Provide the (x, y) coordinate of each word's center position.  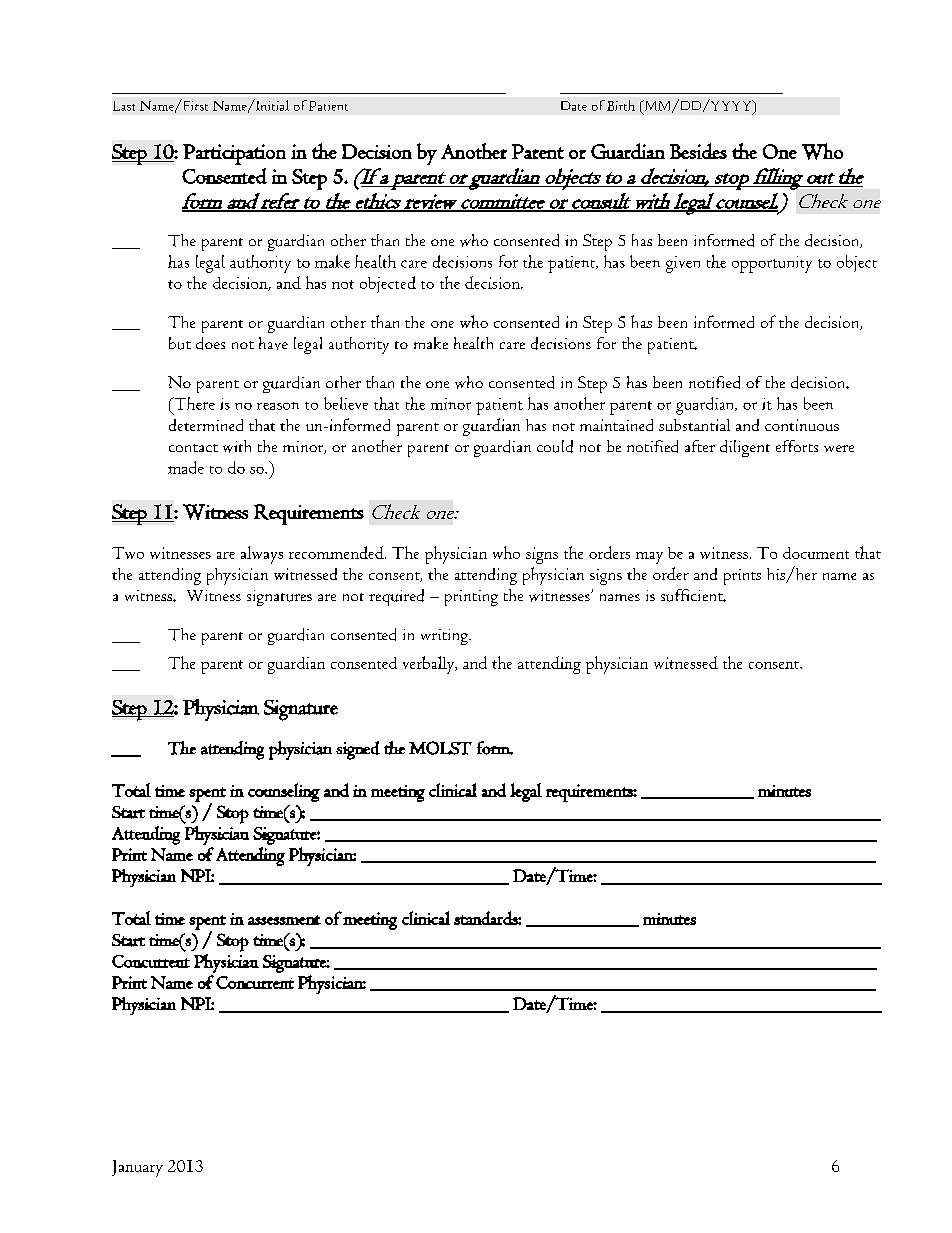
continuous (802, 425)
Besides (698, 151)
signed (358, 750)
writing (445, 637)
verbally (430, 665)
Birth (621, 105)
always (262, 555)
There (193, 403)
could (555, 446)
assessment (284, 920)
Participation (234, 154)
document (816, 553)
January (137, 1168)
